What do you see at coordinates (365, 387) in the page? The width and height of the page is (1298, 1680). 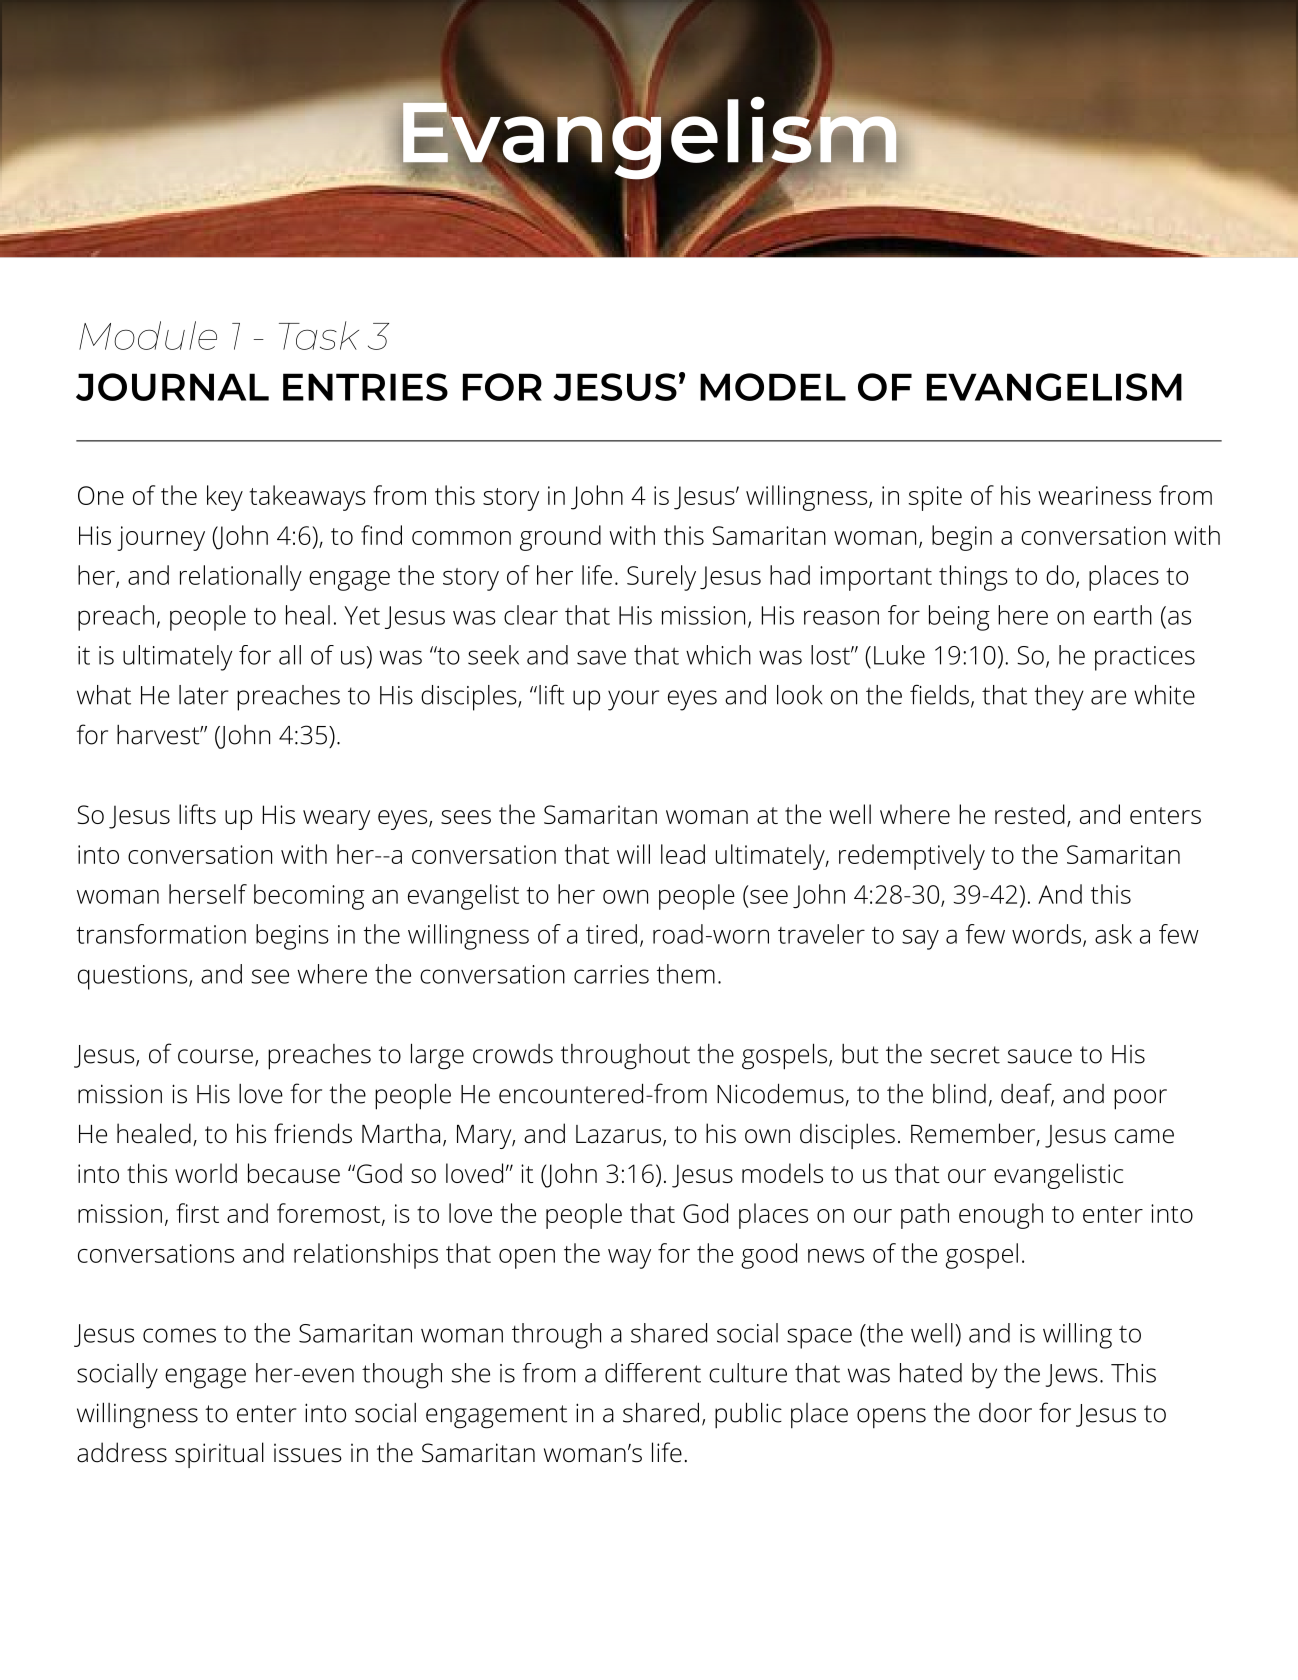 I see `ENTRIES` at bounding box center [365, 387].
